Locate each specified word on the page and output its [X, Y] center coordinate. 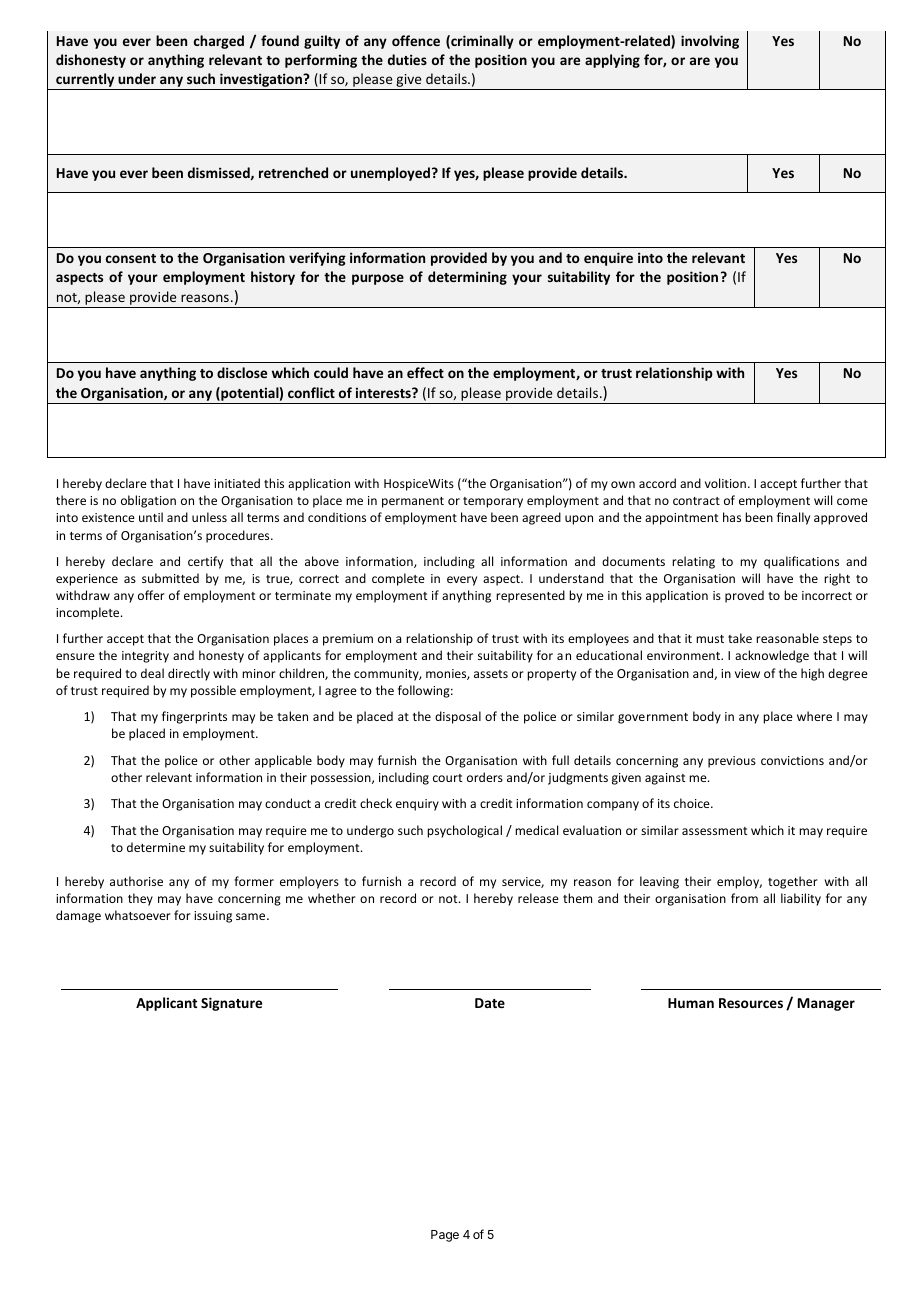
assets [491, 674]
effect [425, 372]
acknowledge [772, 656]
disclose [242, 372]
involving [710, 42]
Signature [231, 1004]
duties [407, 59]
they [140, 899]
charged [219, 42]
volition [725, 483]
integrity [145, 657]
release [538, 898]
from [744, 898]
